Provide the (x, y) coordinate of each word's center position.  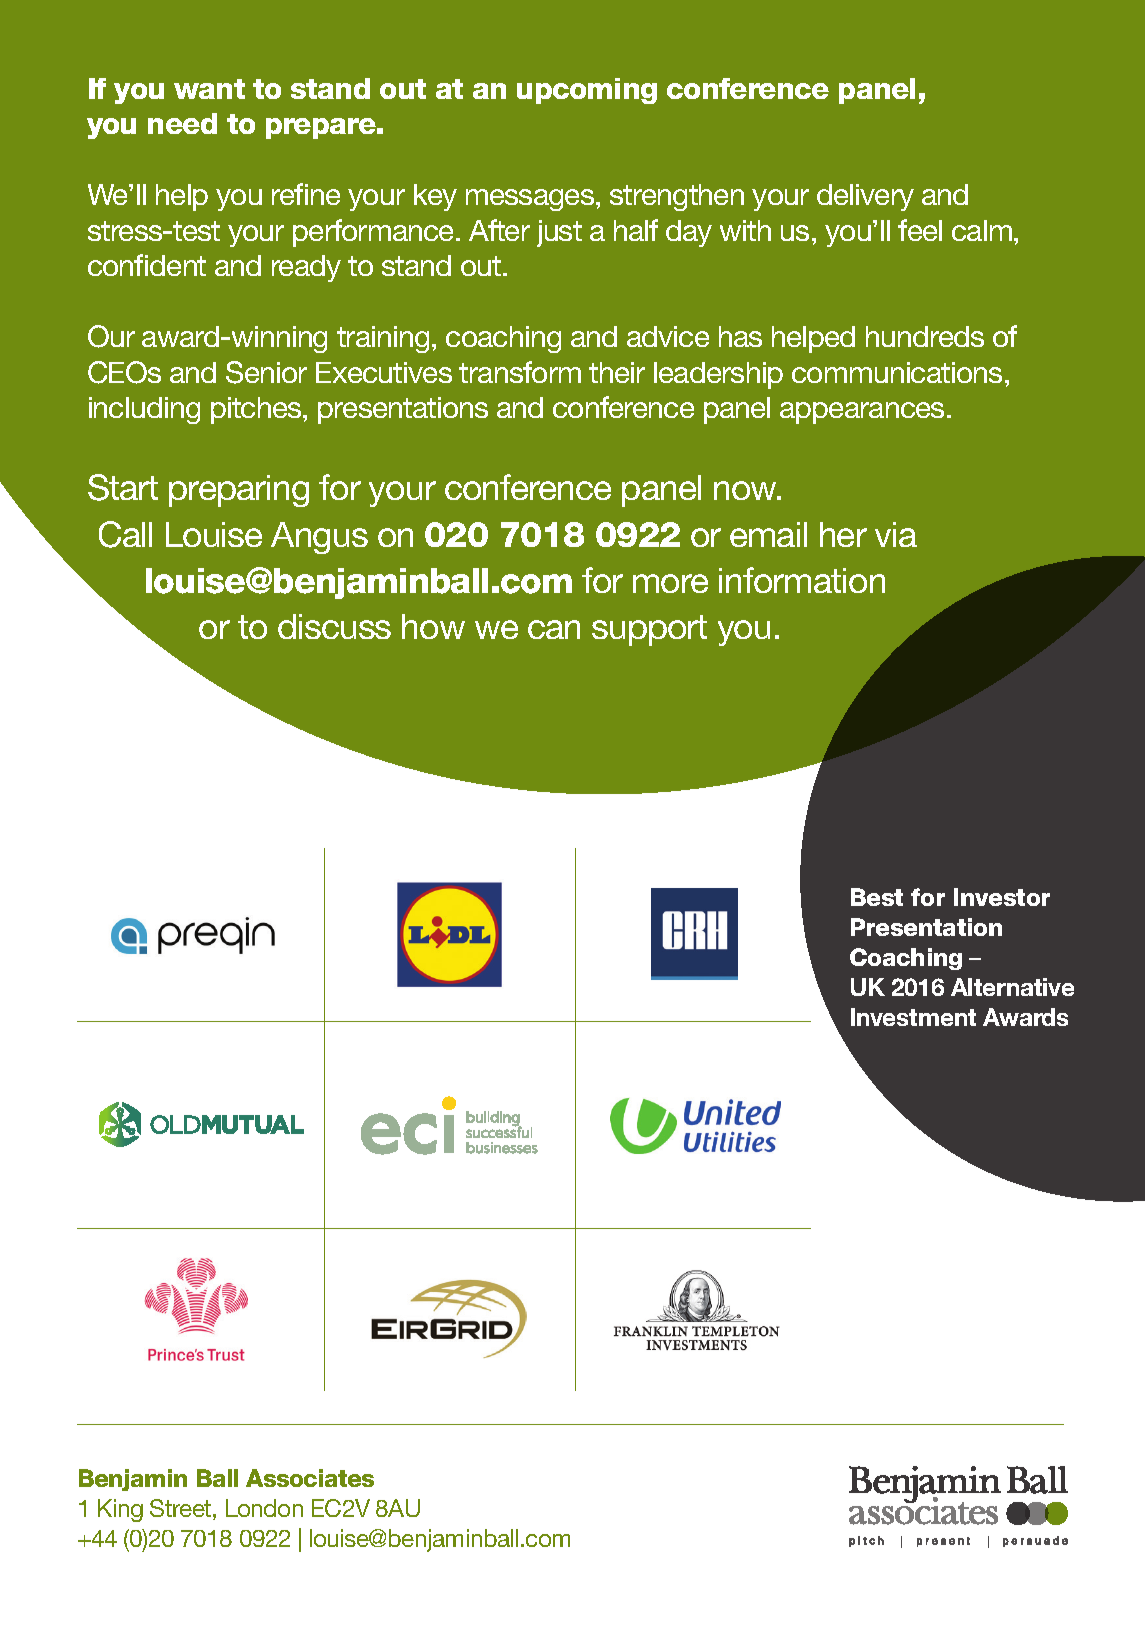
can (554, 629)
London (264, 1508)
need (182, 123)
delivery (865, 197)
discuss (334, 626)
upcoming (587, 91)
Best (877, 897)
